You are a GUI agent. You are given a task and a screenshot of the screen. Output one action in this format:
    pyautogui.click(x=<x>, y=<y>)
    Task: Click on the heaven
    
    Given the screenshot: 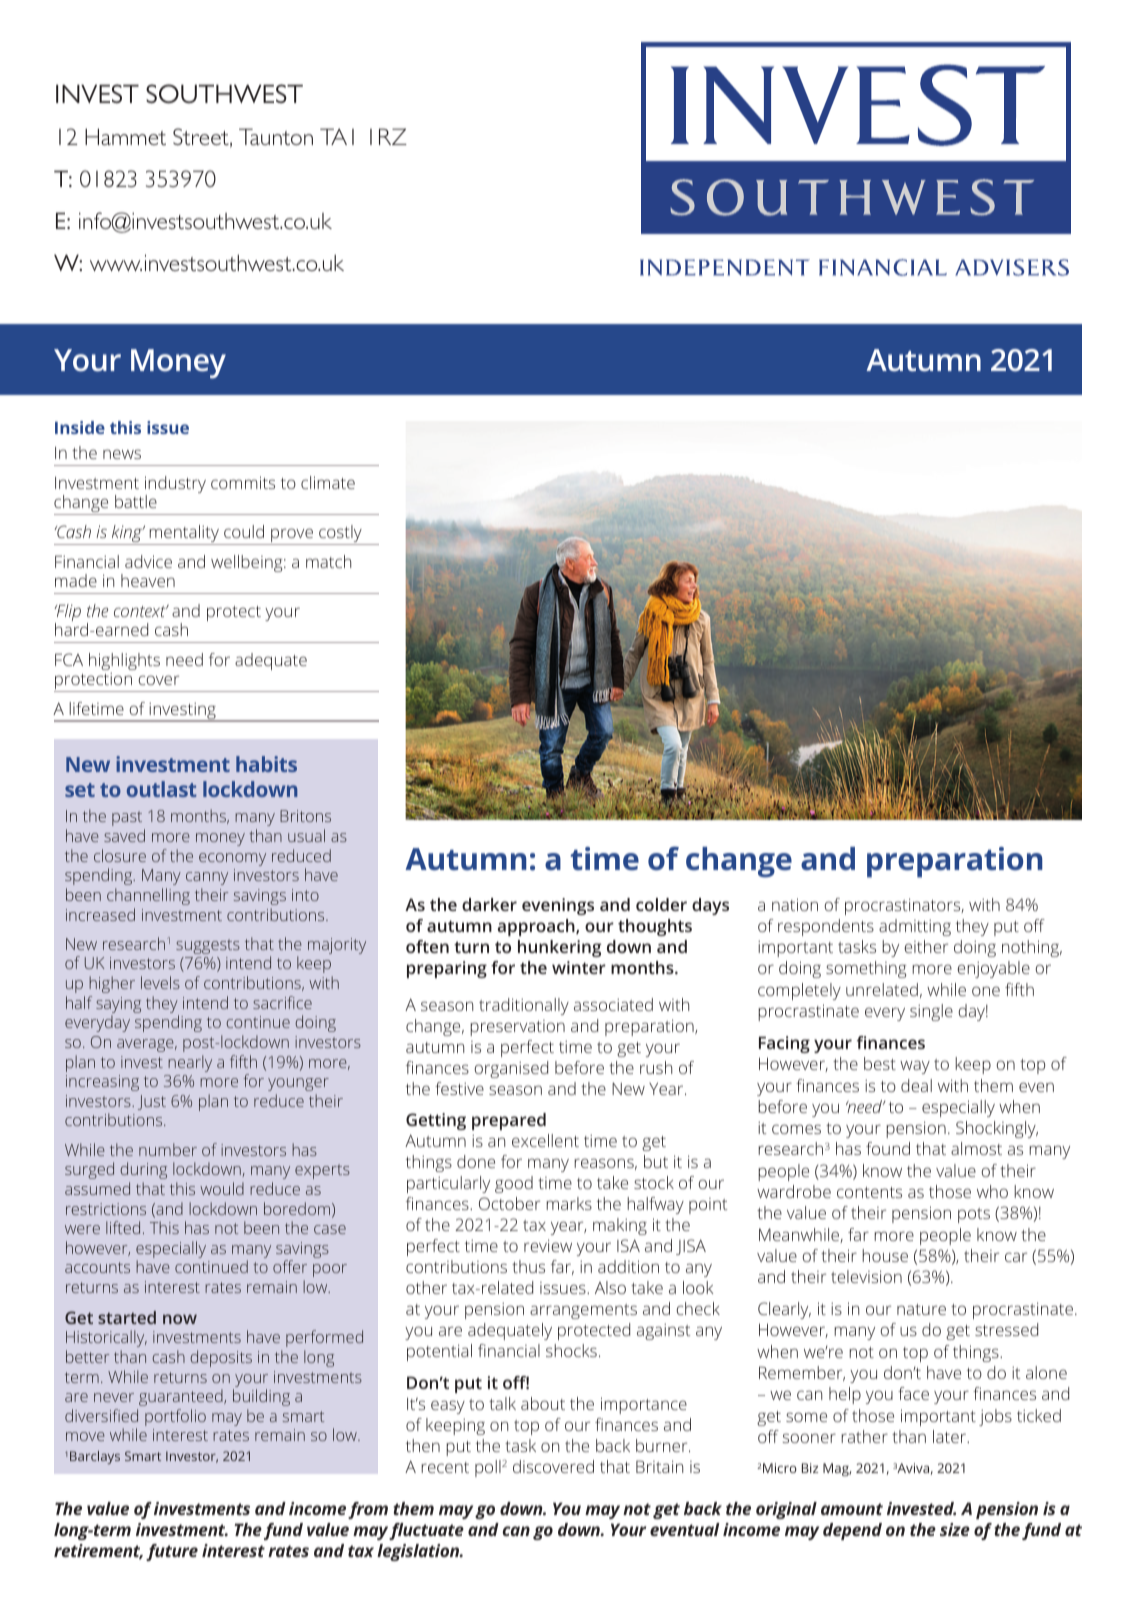 What is the action you would take?
    pyautogui.click(x=148, y=580)
